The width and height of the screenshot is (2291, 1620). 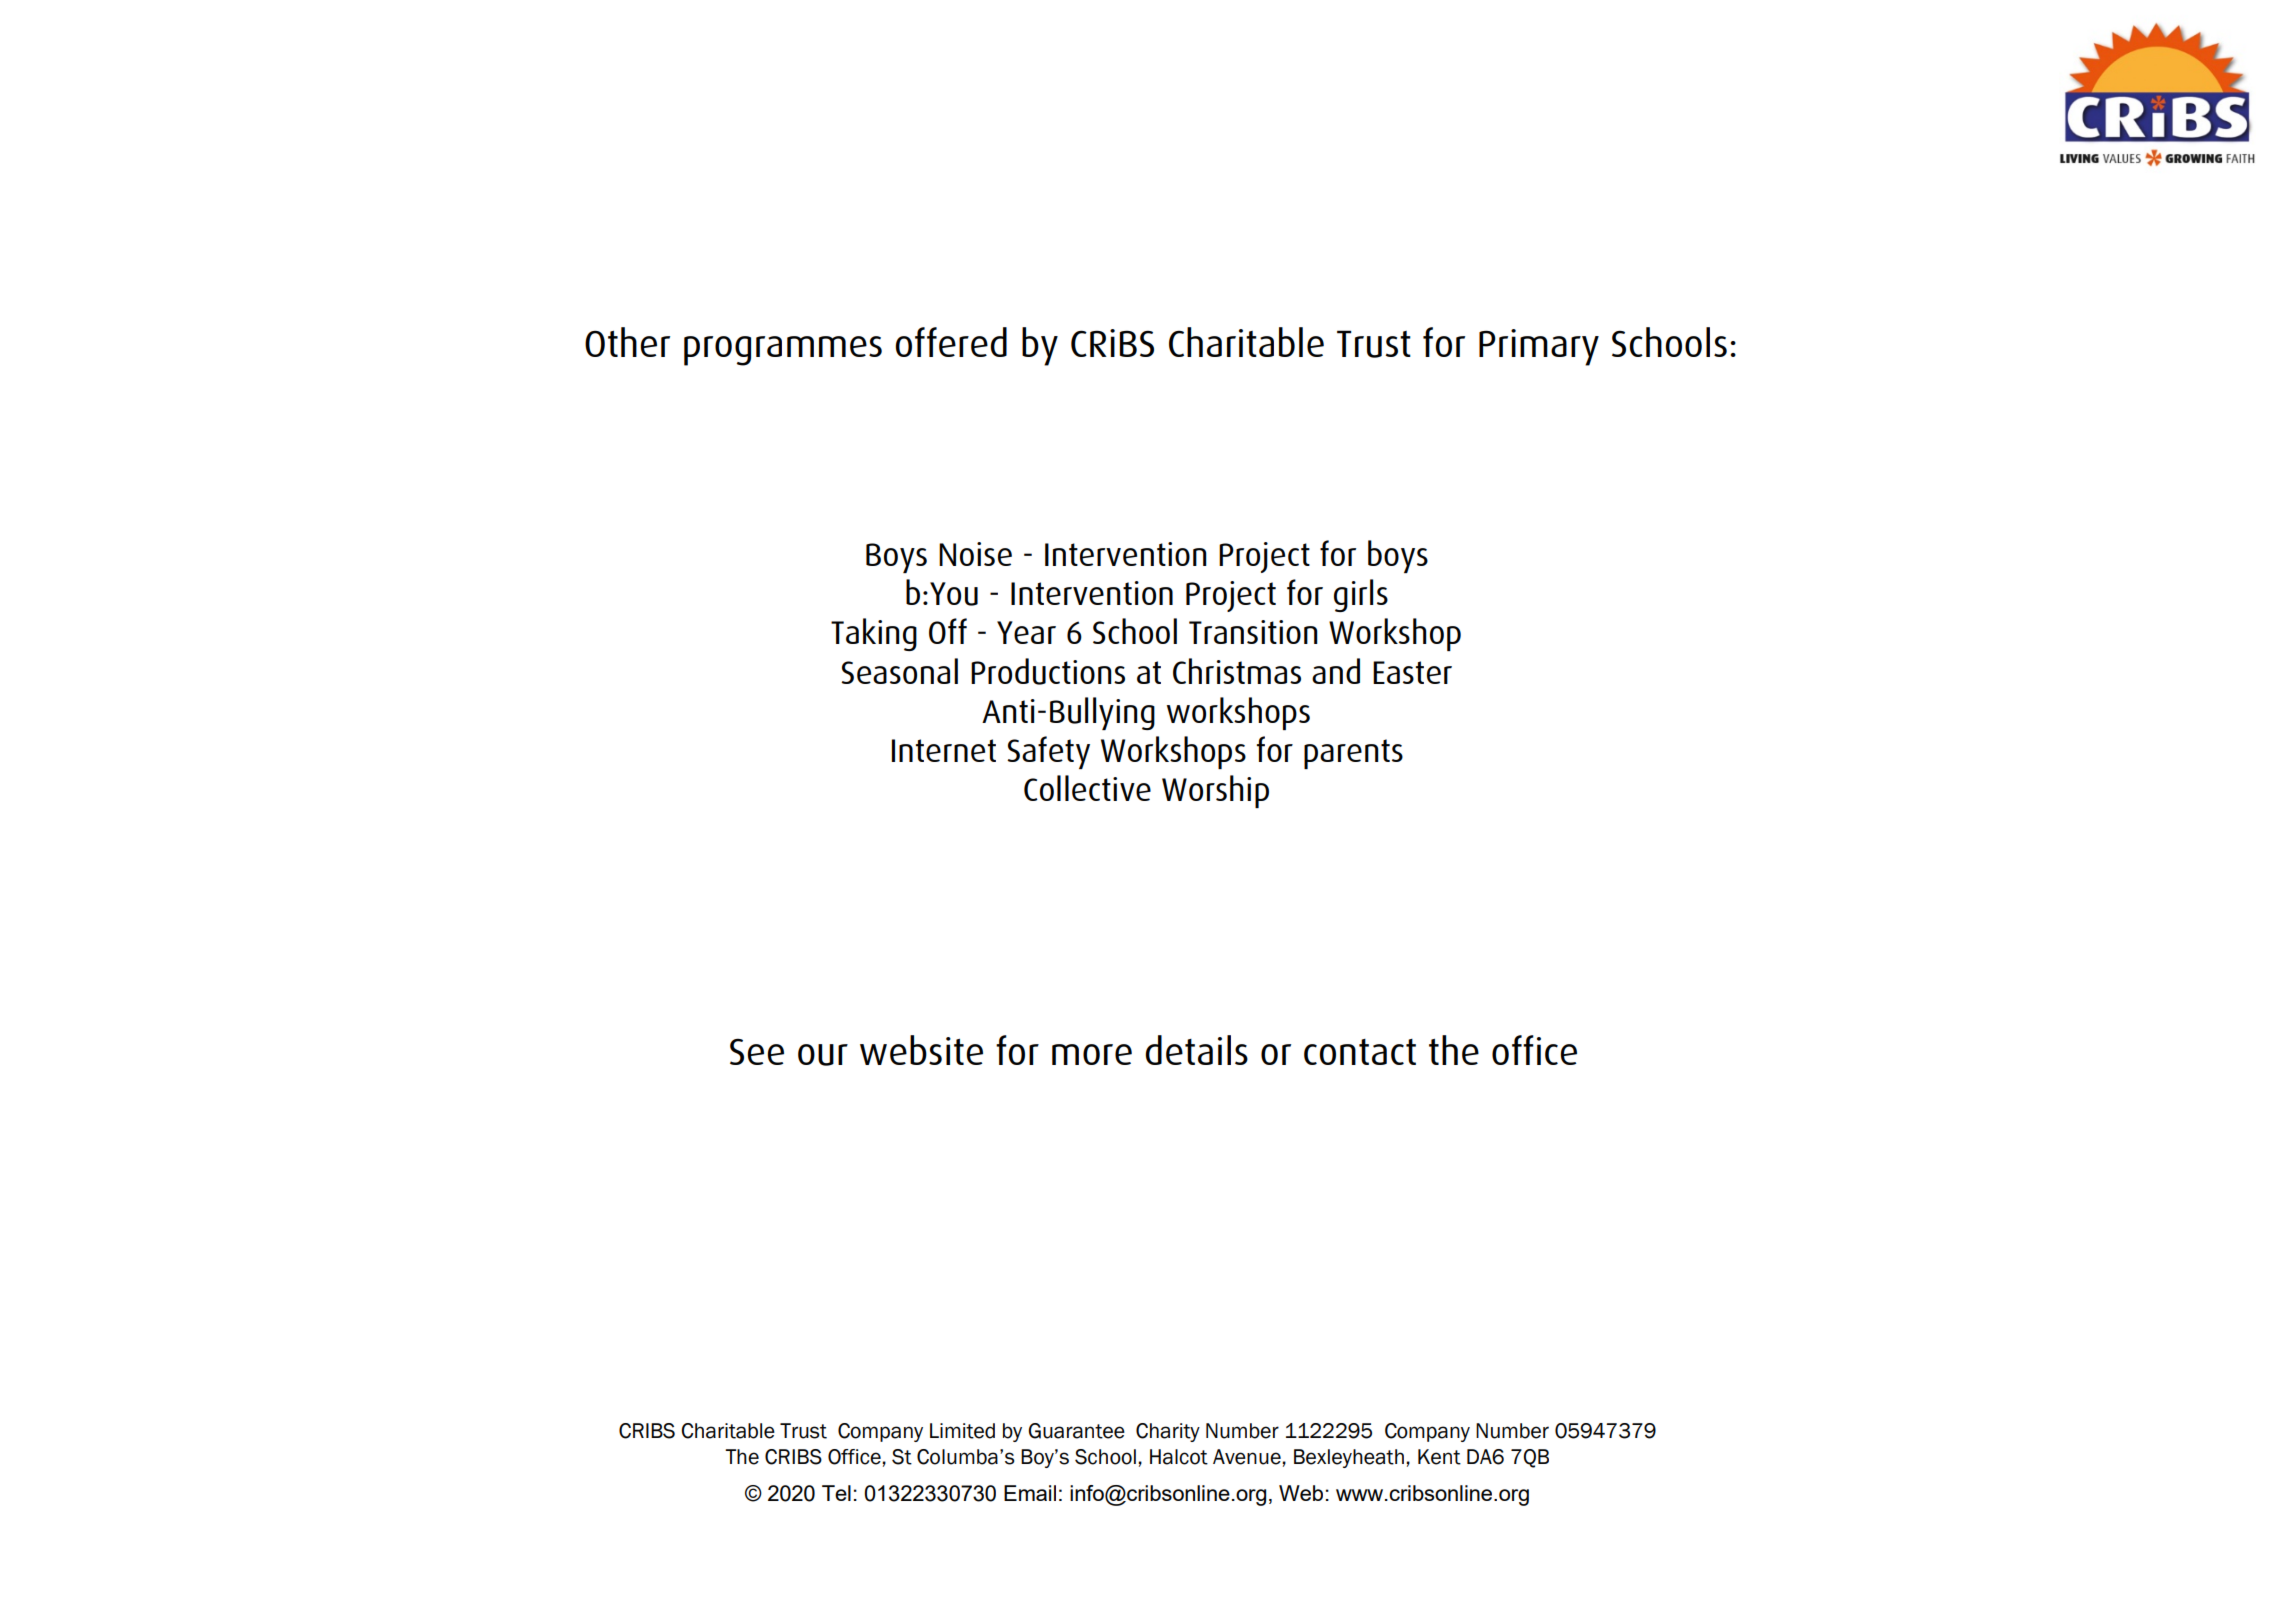 I want to click on offered, so click(x=951, y=342).
